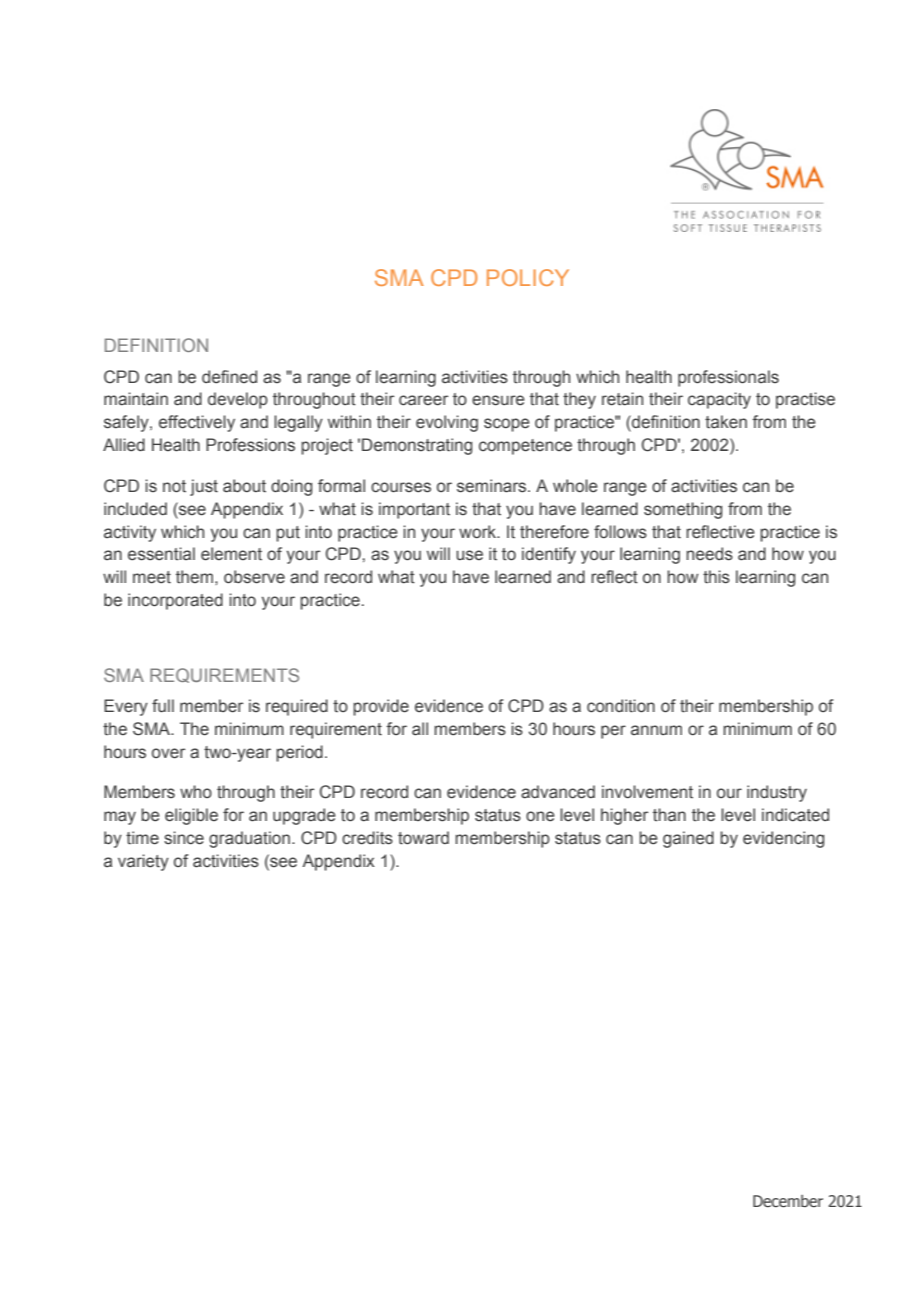  I want to click on provide, so click(381, 707).
